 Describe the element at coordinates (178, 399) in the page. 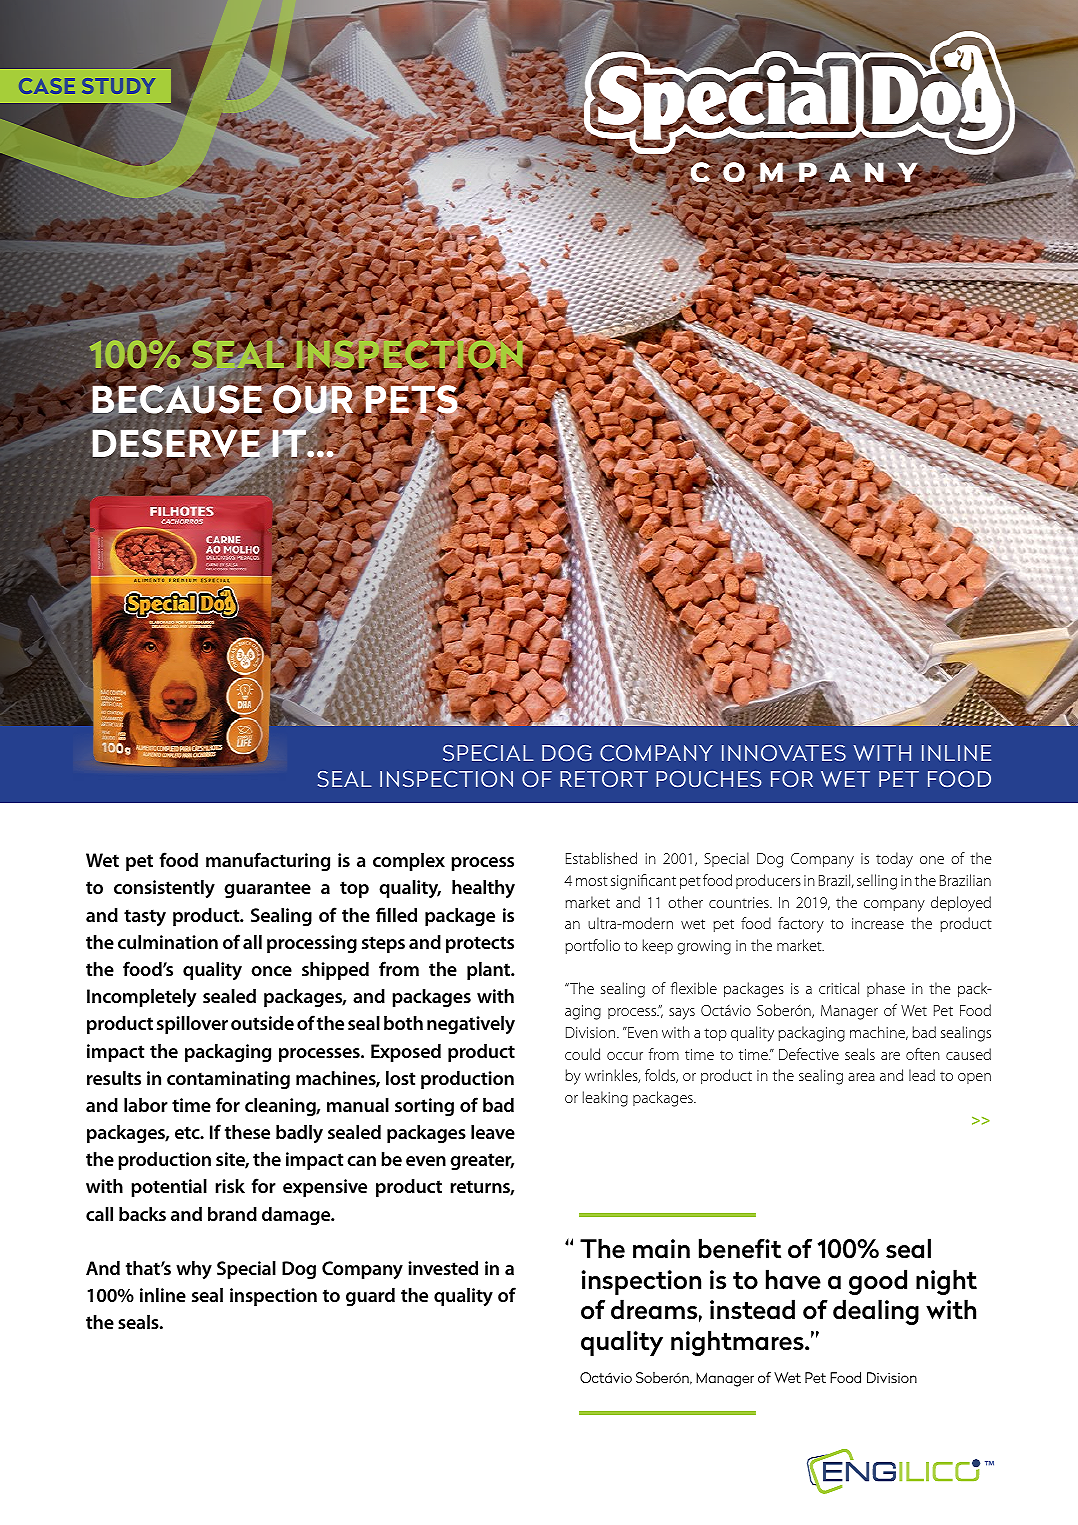

I see `BECAUSE` at that location.
